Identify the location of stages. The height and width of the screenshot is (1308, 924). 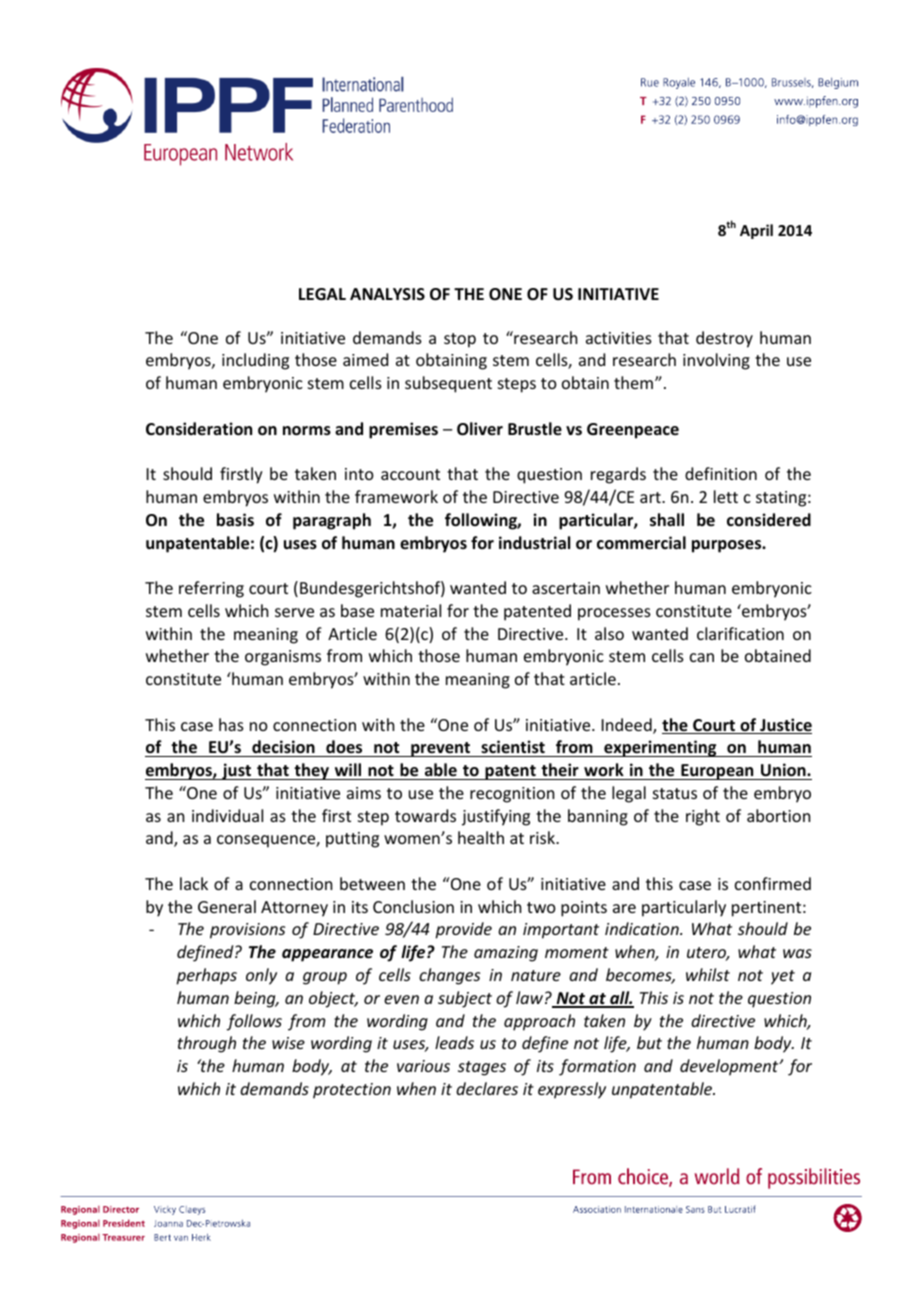
(482, 1068).
